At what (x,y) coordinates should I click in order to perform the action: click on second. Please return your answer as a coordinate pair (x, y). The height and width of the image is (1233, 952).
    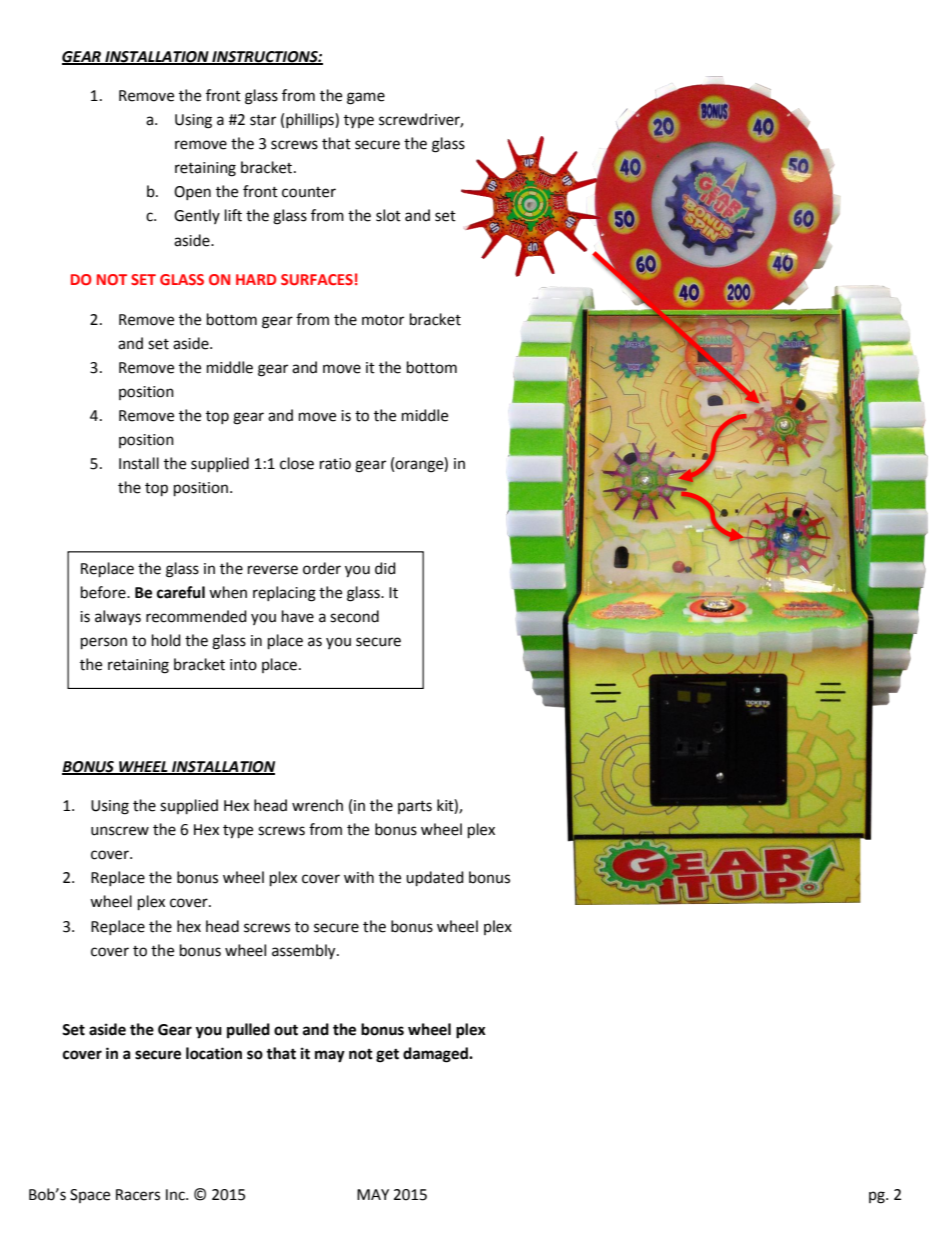
    Looking at the image, I should click on (354, 616).
